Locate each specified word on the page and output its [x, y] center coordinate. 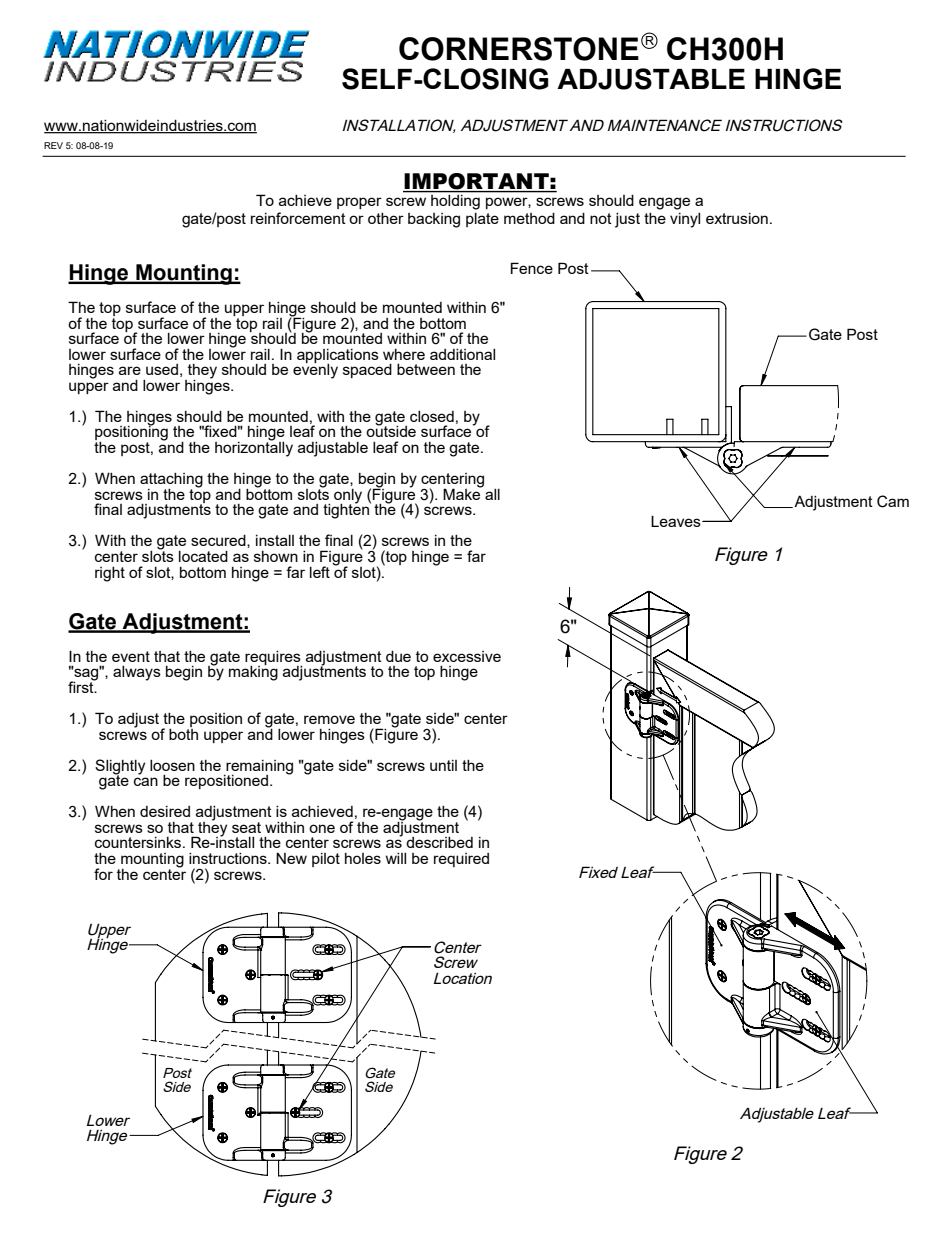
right [110, 574]
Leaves [677, 521]
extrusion [737, 218]
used [162, 369]
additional [462, 354]
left [320, 572]
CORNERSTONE [519, 49]
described [439, 842]
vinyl [685, 220]
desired [165, 811]
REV [53, 145]
